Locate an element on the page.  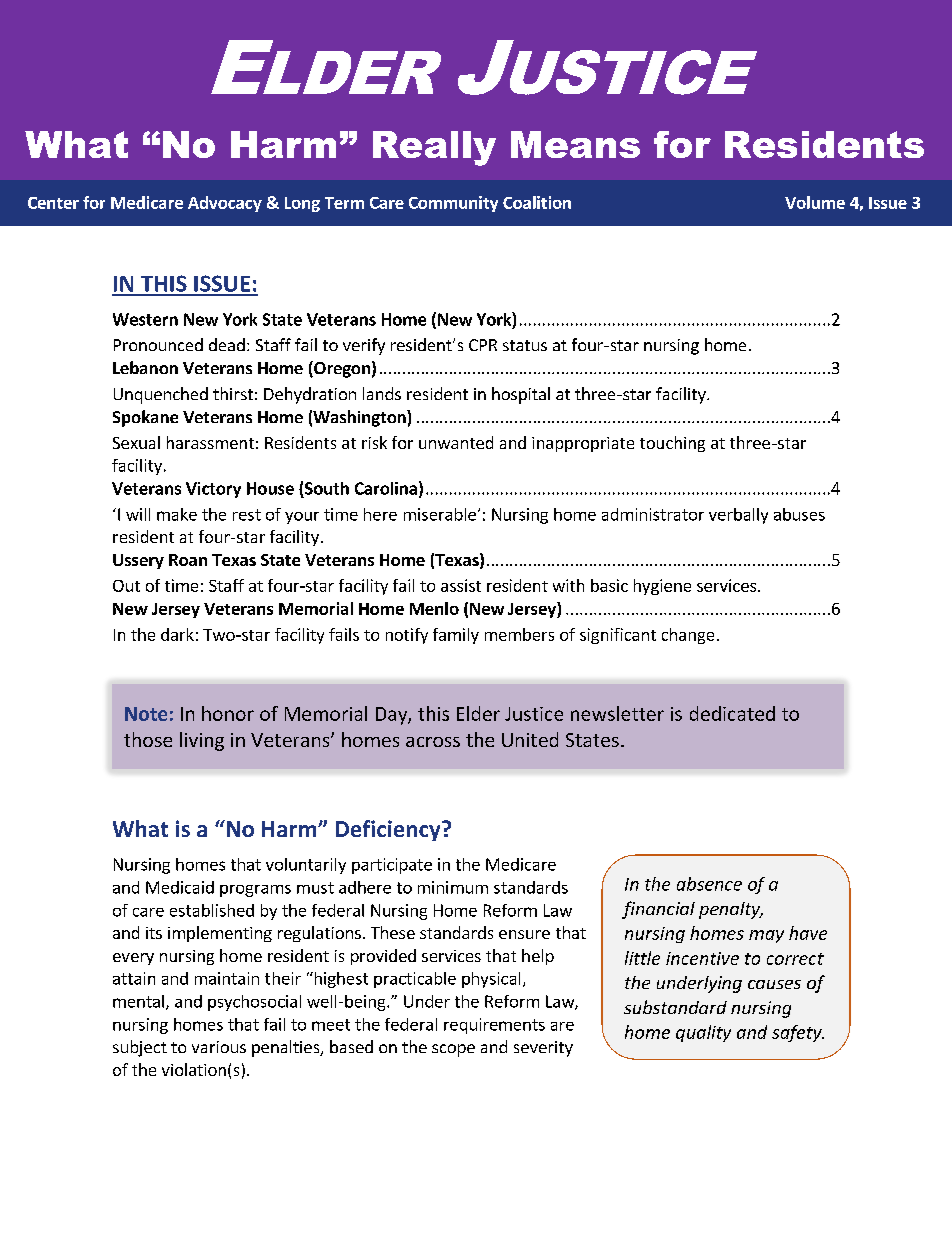
Volume is located at coordinates (815, 202).
